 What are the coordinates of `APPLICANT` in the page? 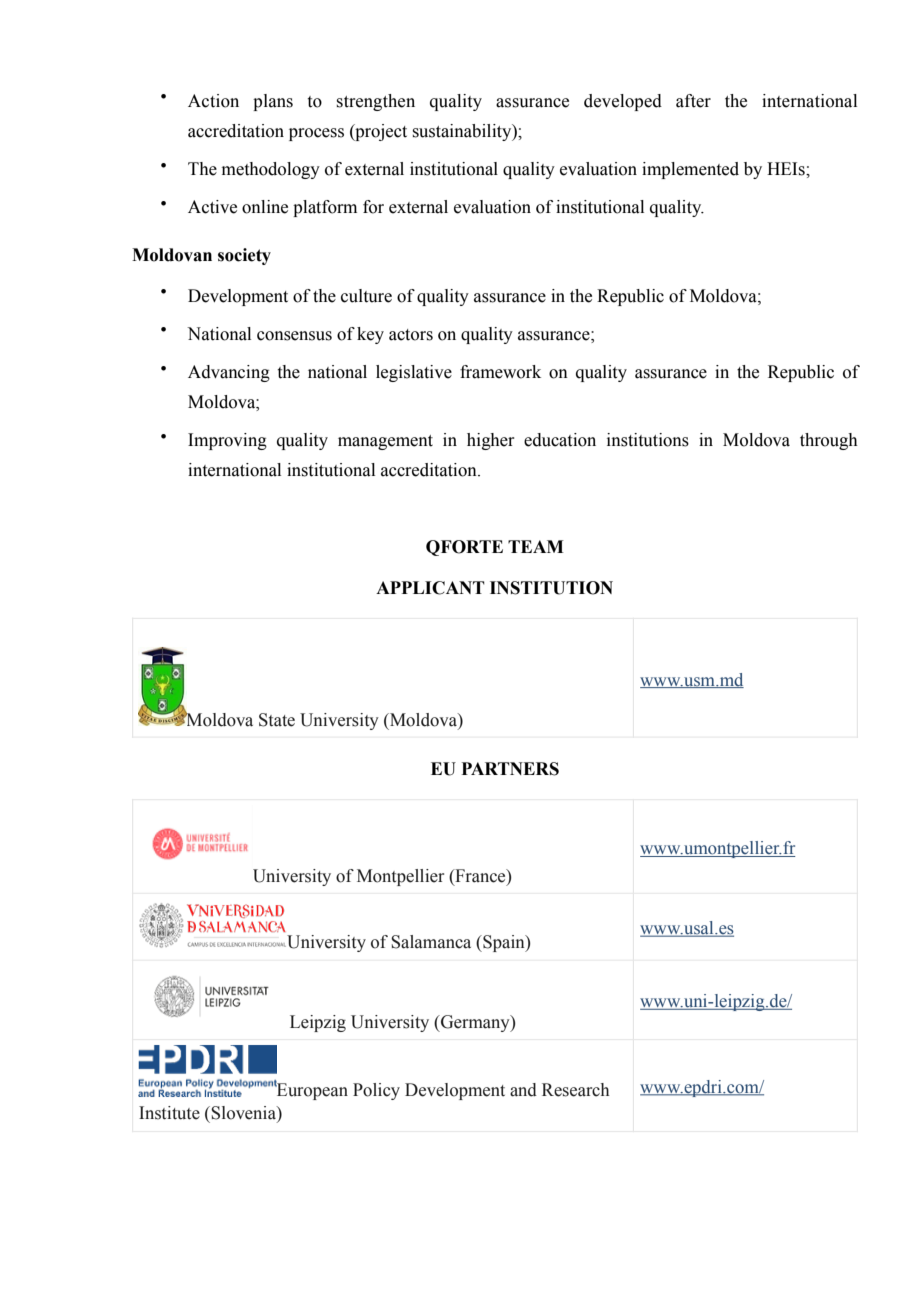 It's located at (430, 588).
